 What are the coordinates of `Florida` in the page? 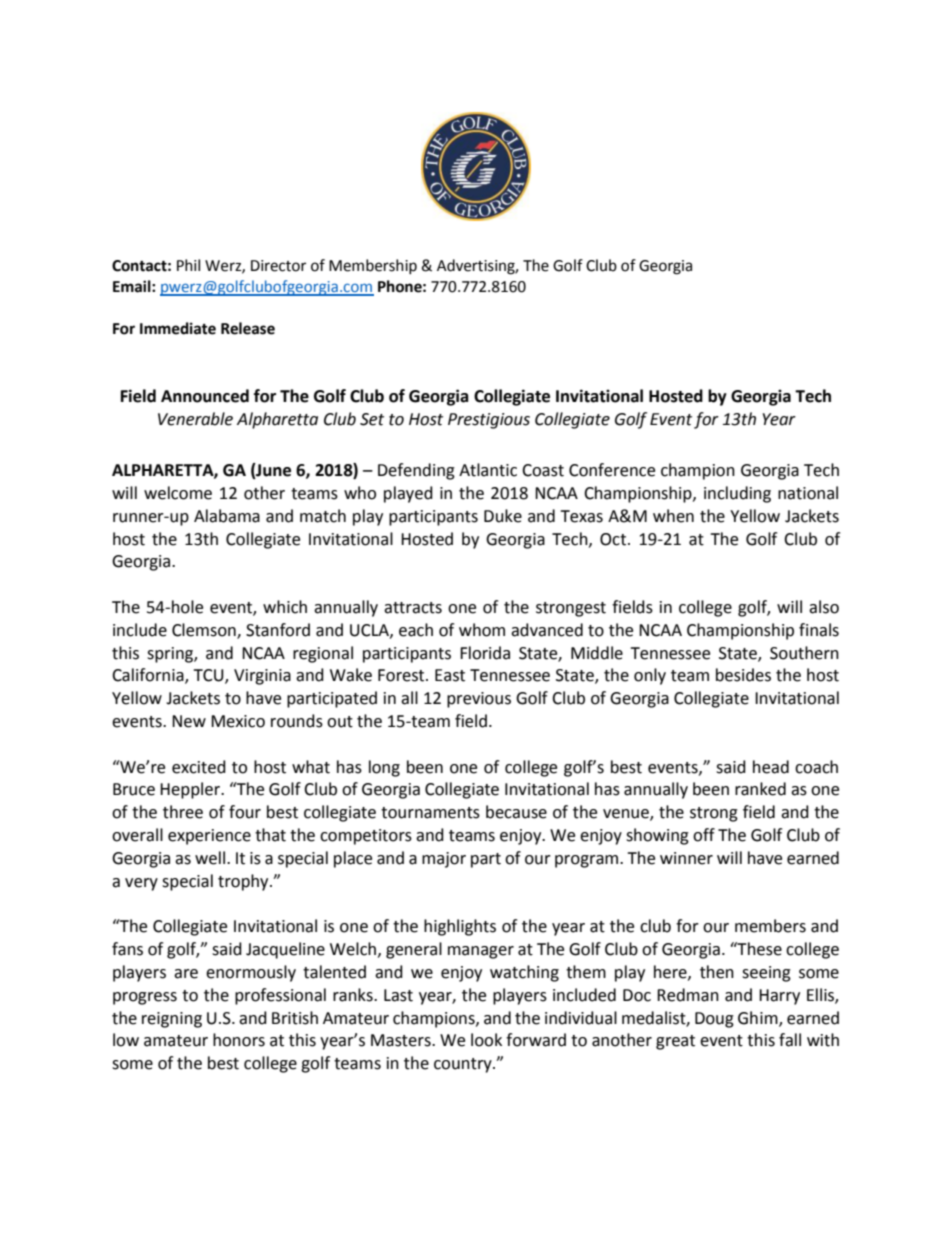 It's located at (485, 653).
